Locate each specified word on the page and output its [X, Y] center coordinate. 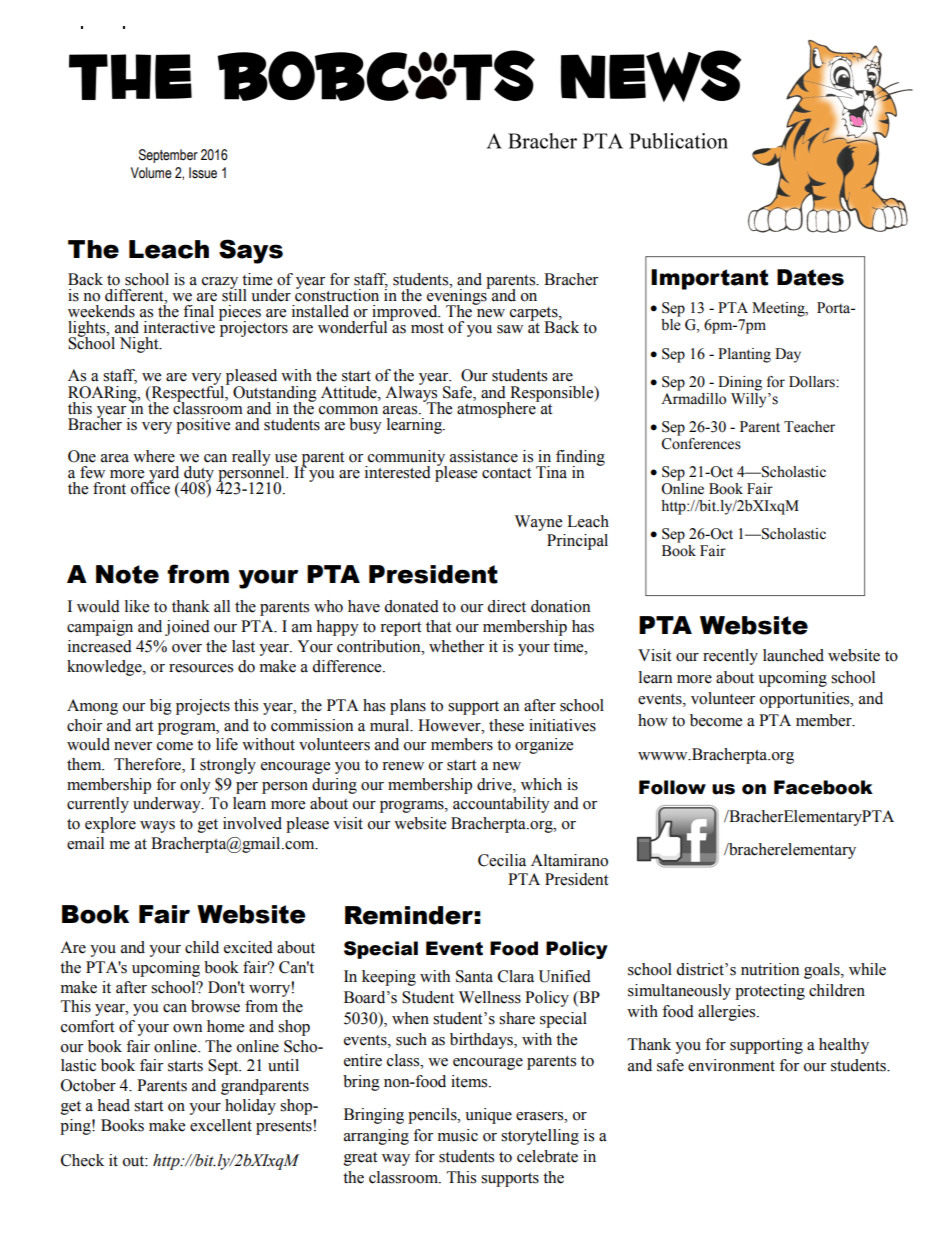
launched [793, 655]
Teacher [809, 427]
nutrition [770, 969]
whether [456, 646]
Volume [151, 173]
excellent [221, 1125]
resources [201, 668]
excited [248, 947]
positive [203, 426]
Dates [810, 277]
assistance [484, 456]
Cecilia [502, 860]
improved [405, 314]
